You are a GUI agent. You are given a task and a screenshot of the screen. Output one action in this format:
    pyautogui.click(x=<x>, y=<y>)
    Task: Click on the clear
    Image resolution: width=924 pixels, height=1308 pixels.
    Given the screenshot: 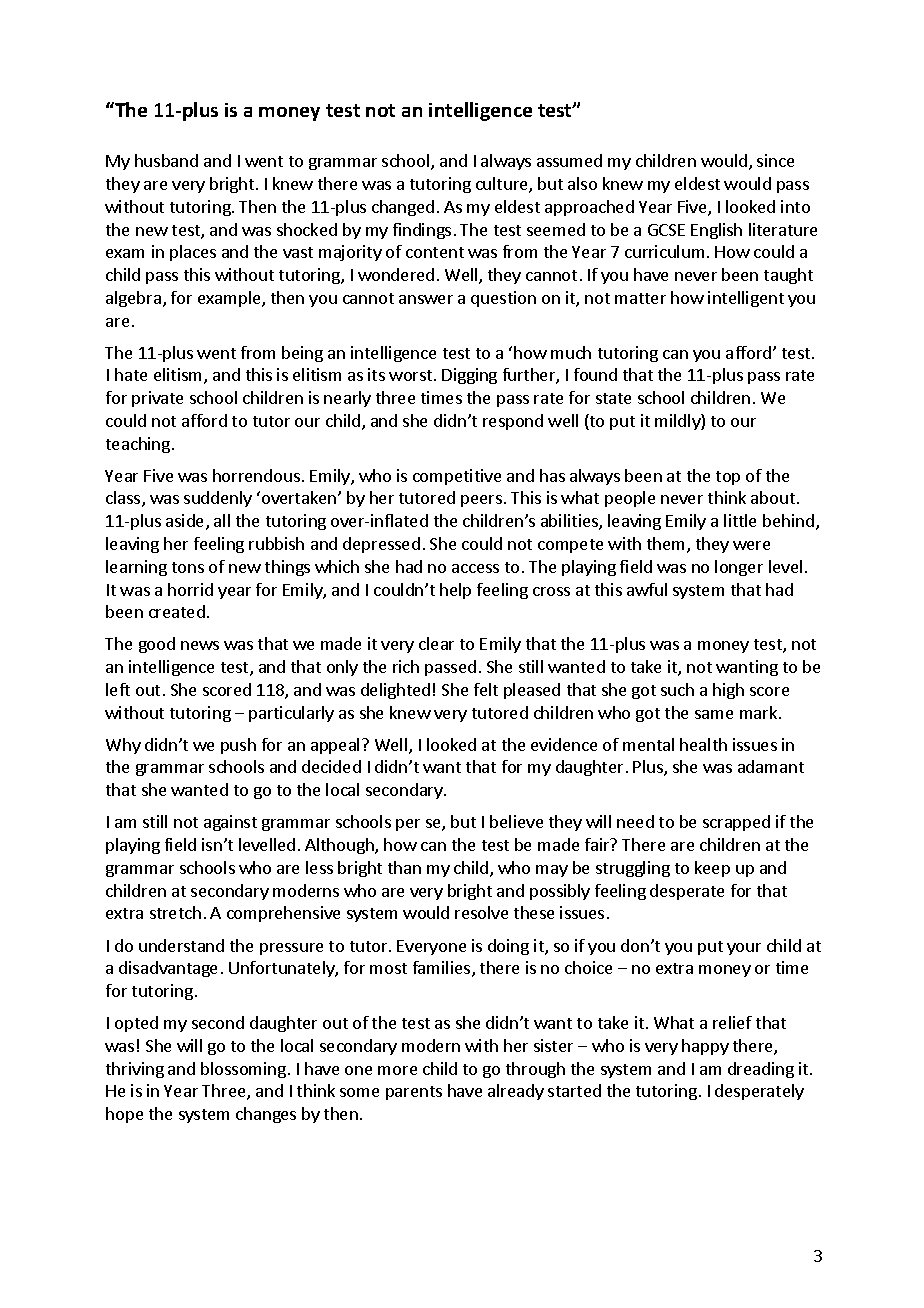 What is the action you would take?
    pyautogui.click(x=436, y=643)
